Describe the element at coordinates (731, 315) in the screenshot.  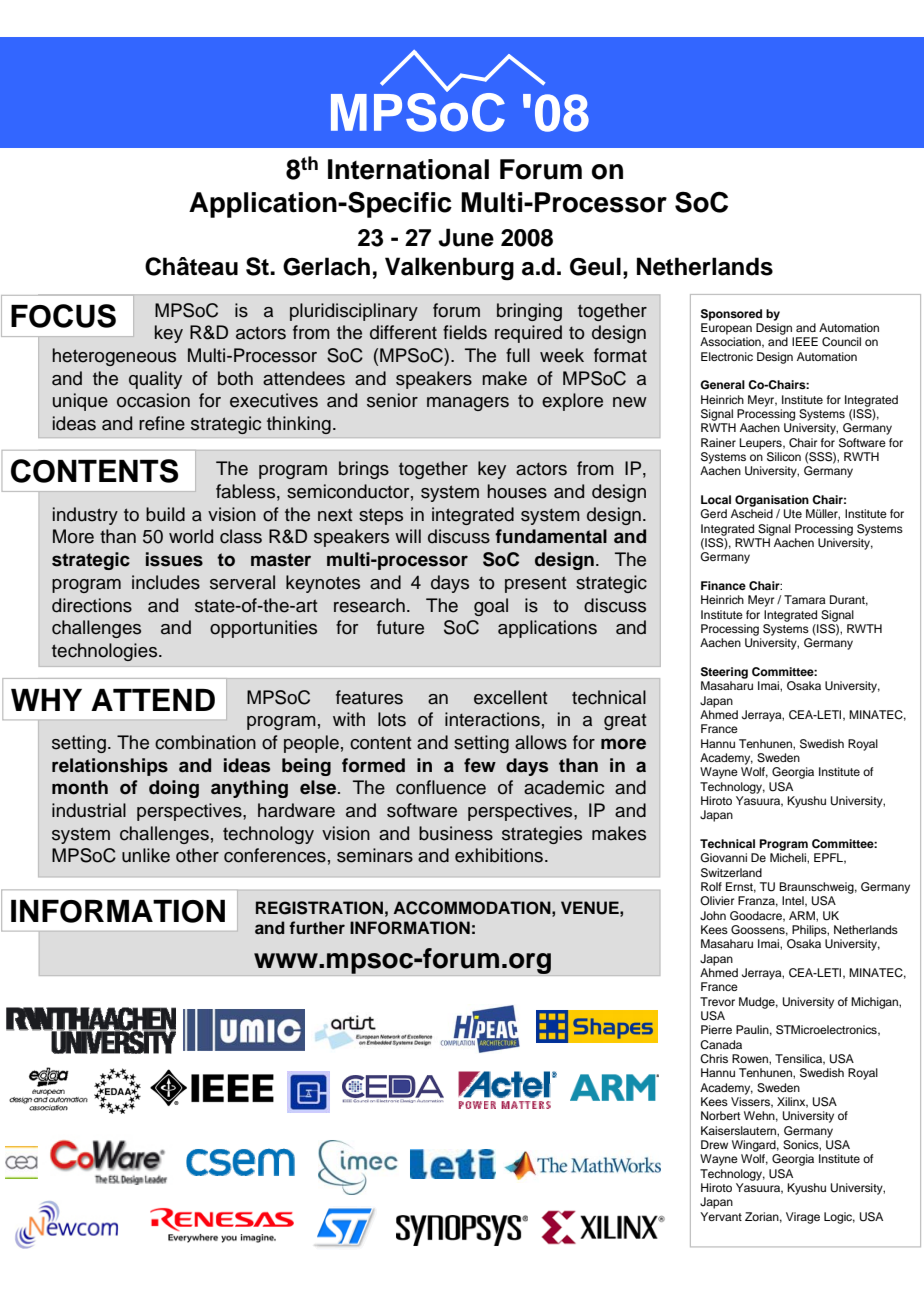
I see `Sponsored` at that location.
